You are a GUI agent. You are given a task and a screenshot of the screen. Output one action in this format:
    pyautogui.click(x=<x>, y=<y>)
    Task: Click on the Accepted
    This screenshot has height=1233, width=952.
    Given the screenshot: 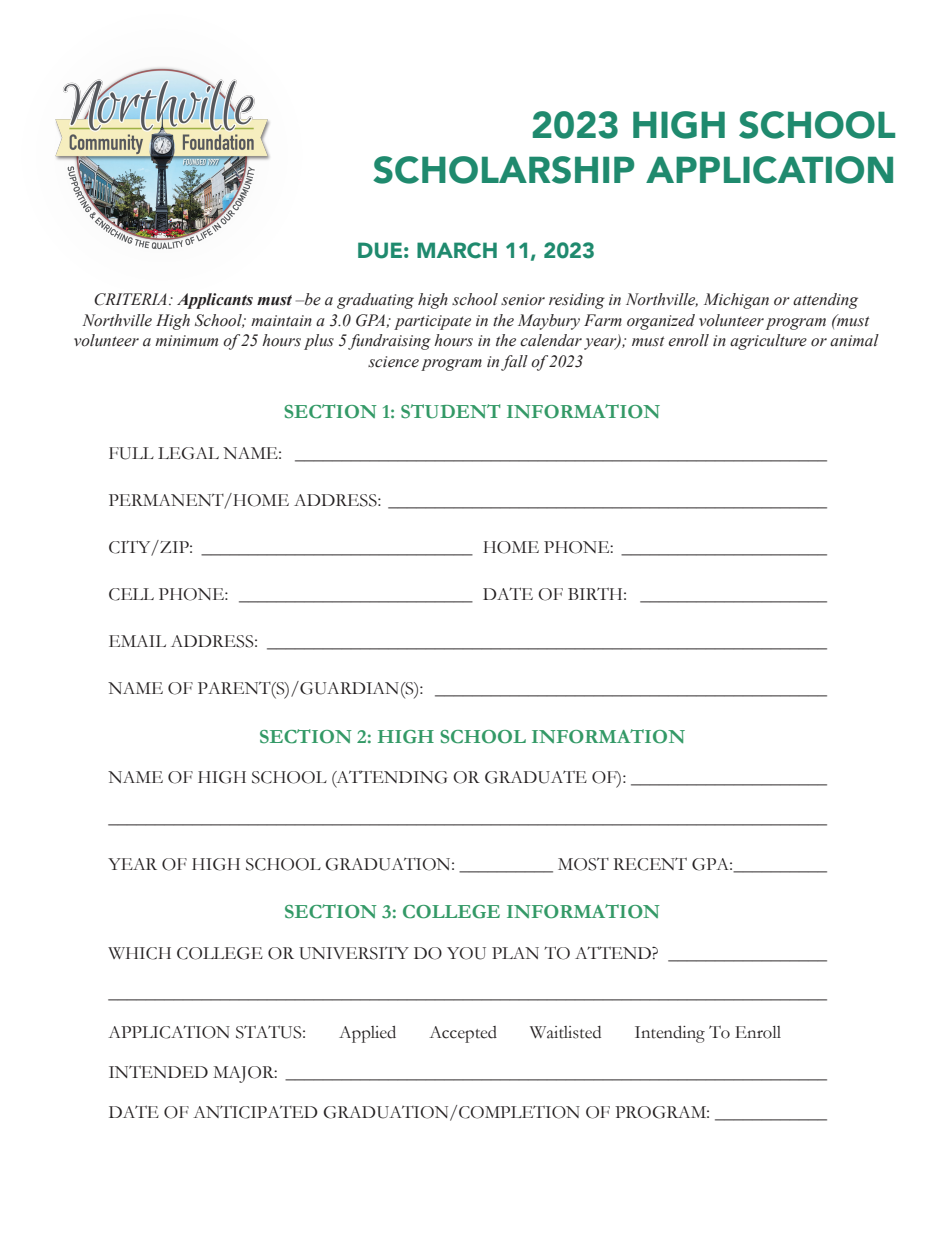 What is the action you would take?
    pyautogui.click(x=463, y=1034)
